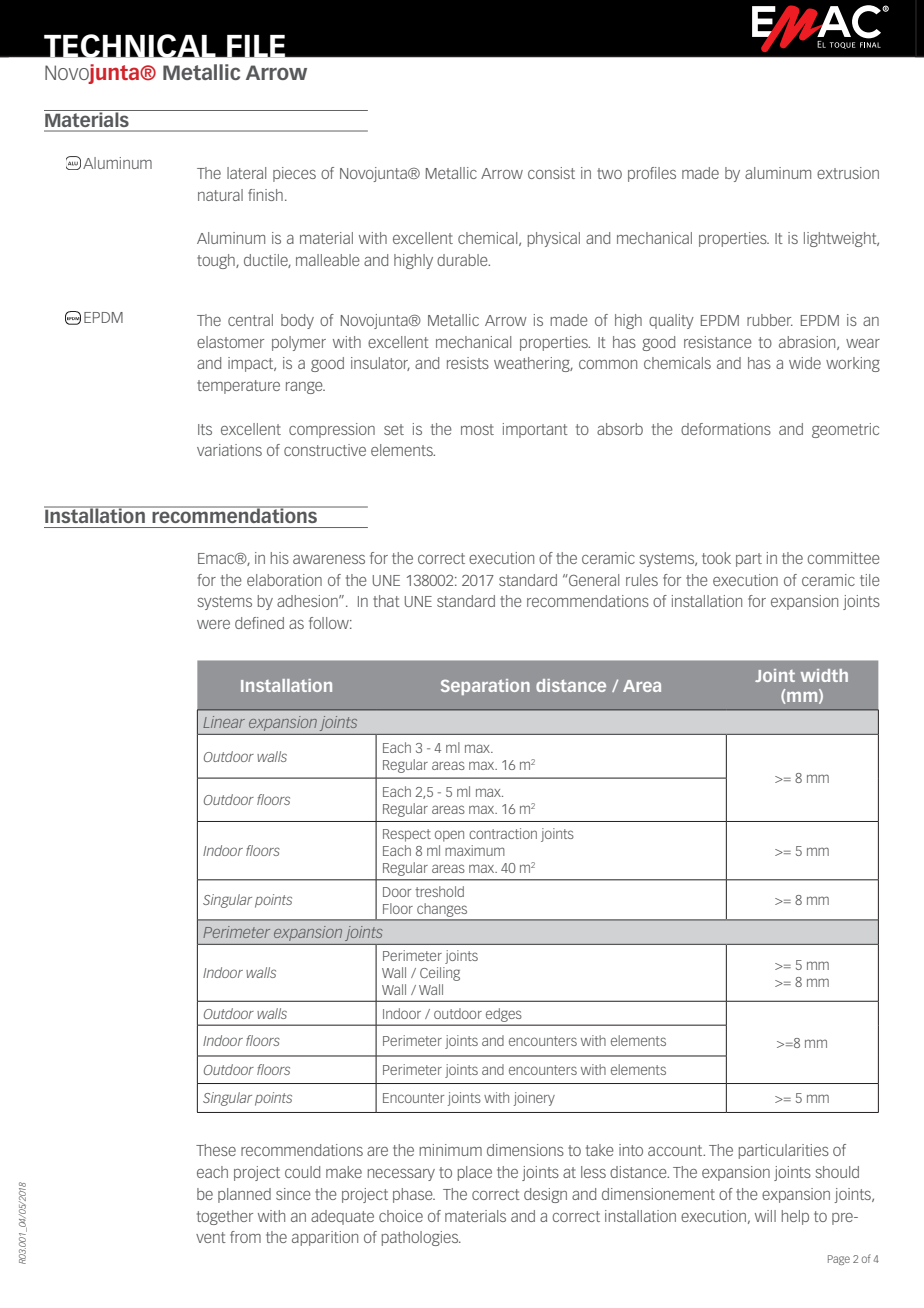 This screenshot has width=924, height=1308. What do you see at coordinates (551, 173) in the screenshot?
I see `consist` at bounding box center [551, 173].
